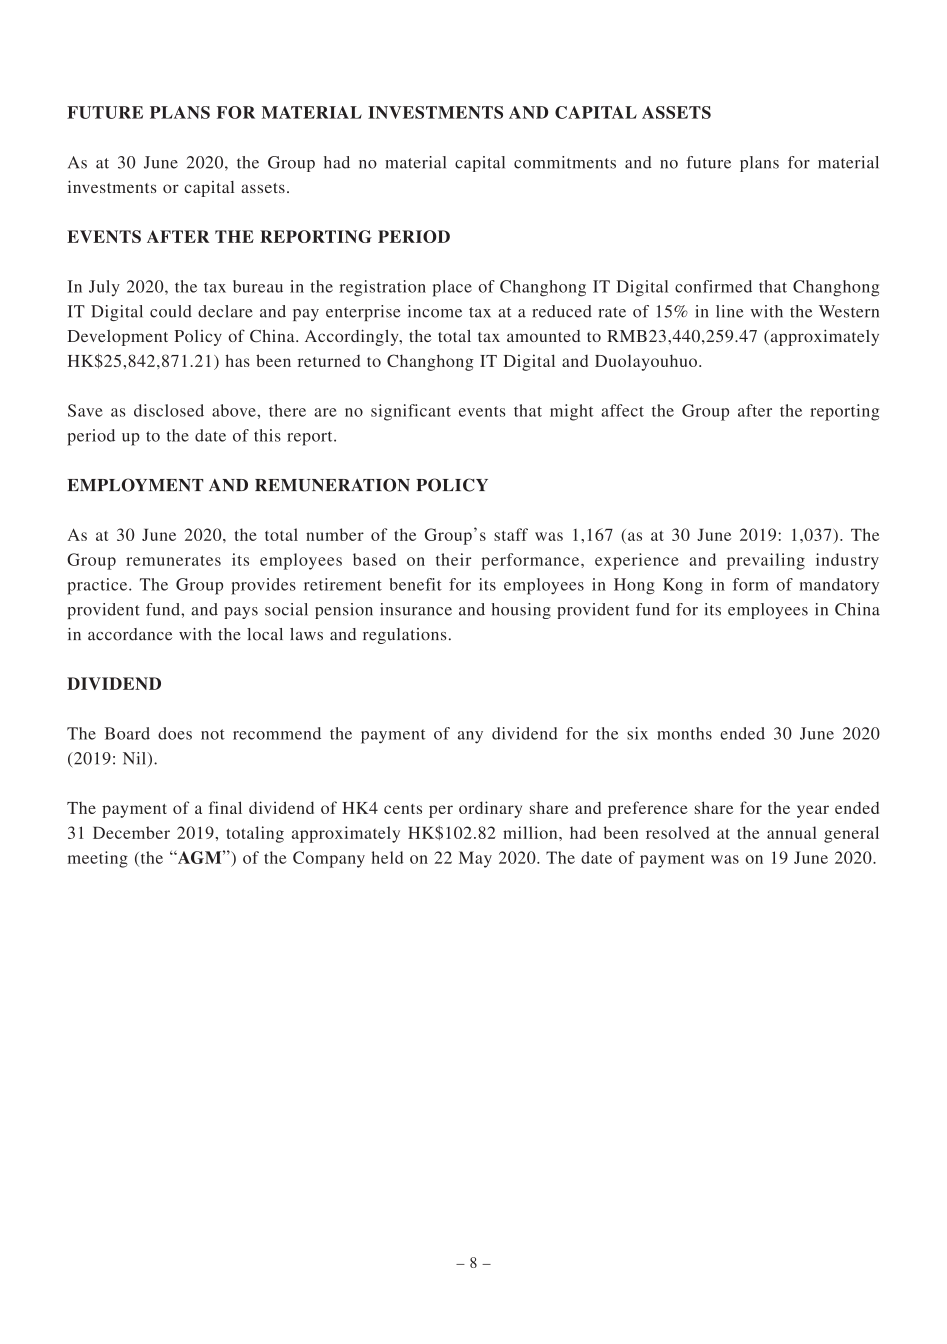 Image resolution: width=947 pixels, height=1344 pixels. I want to click on amounted, so click(543, 336).
